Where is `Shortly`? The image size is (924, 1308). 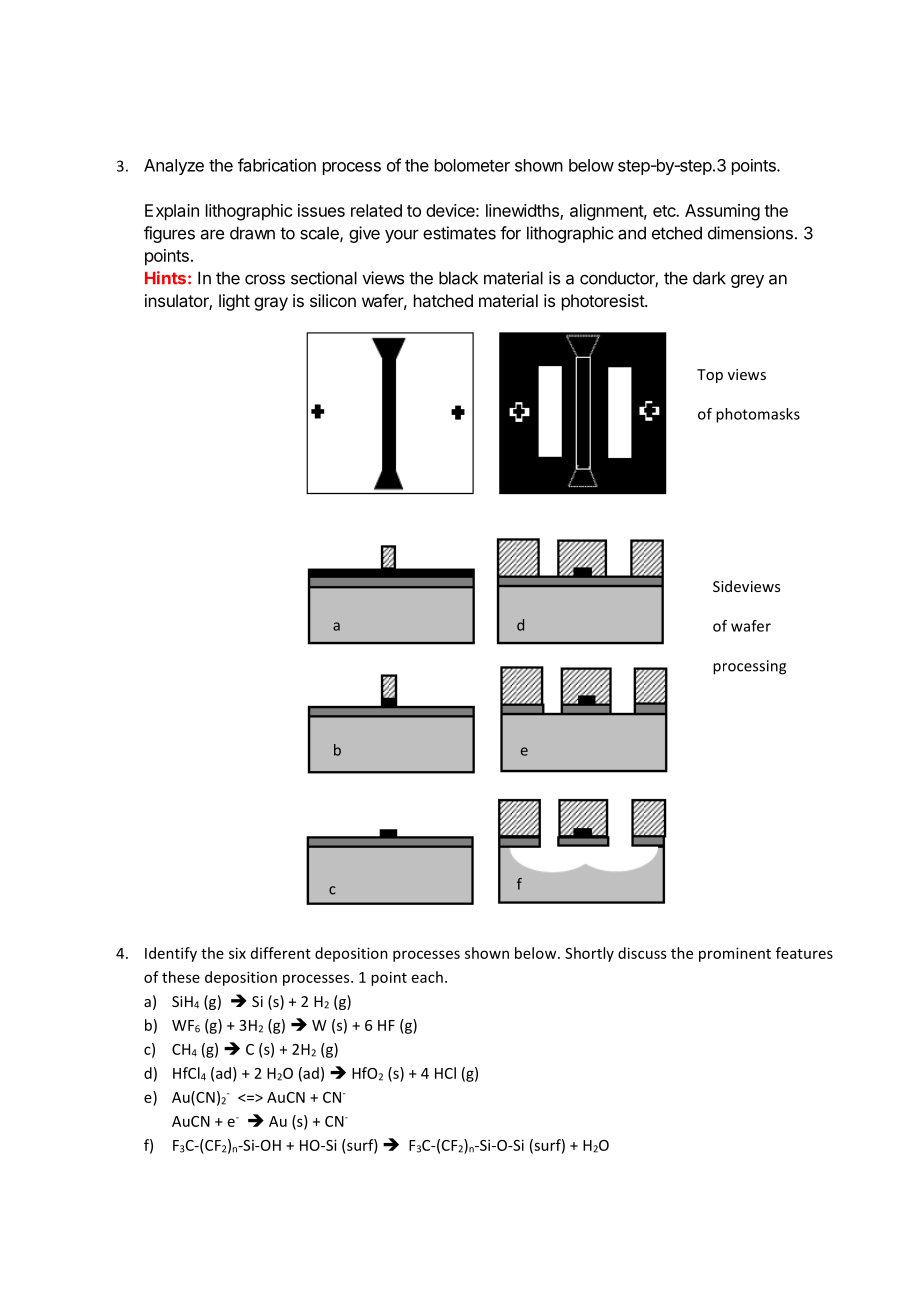 Shortly is located at coordinates (589, 954).
